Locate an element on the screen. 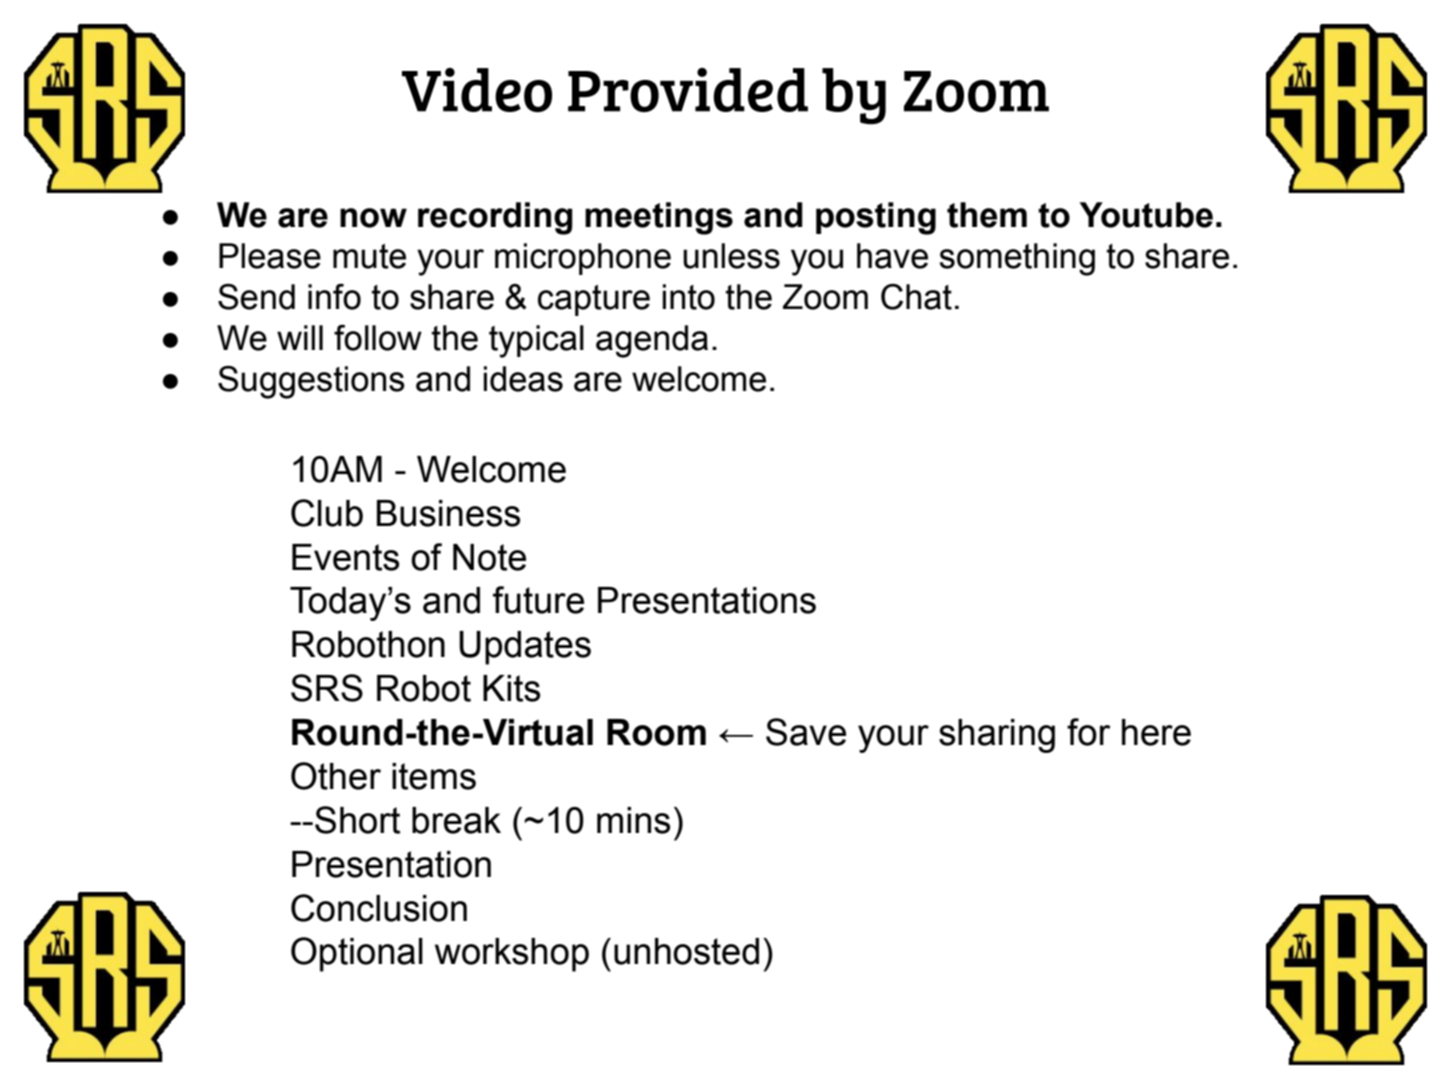 Image resolution: width=1452 pixels, height=1089 pixels. Room is located at coordinates (656, 732).
